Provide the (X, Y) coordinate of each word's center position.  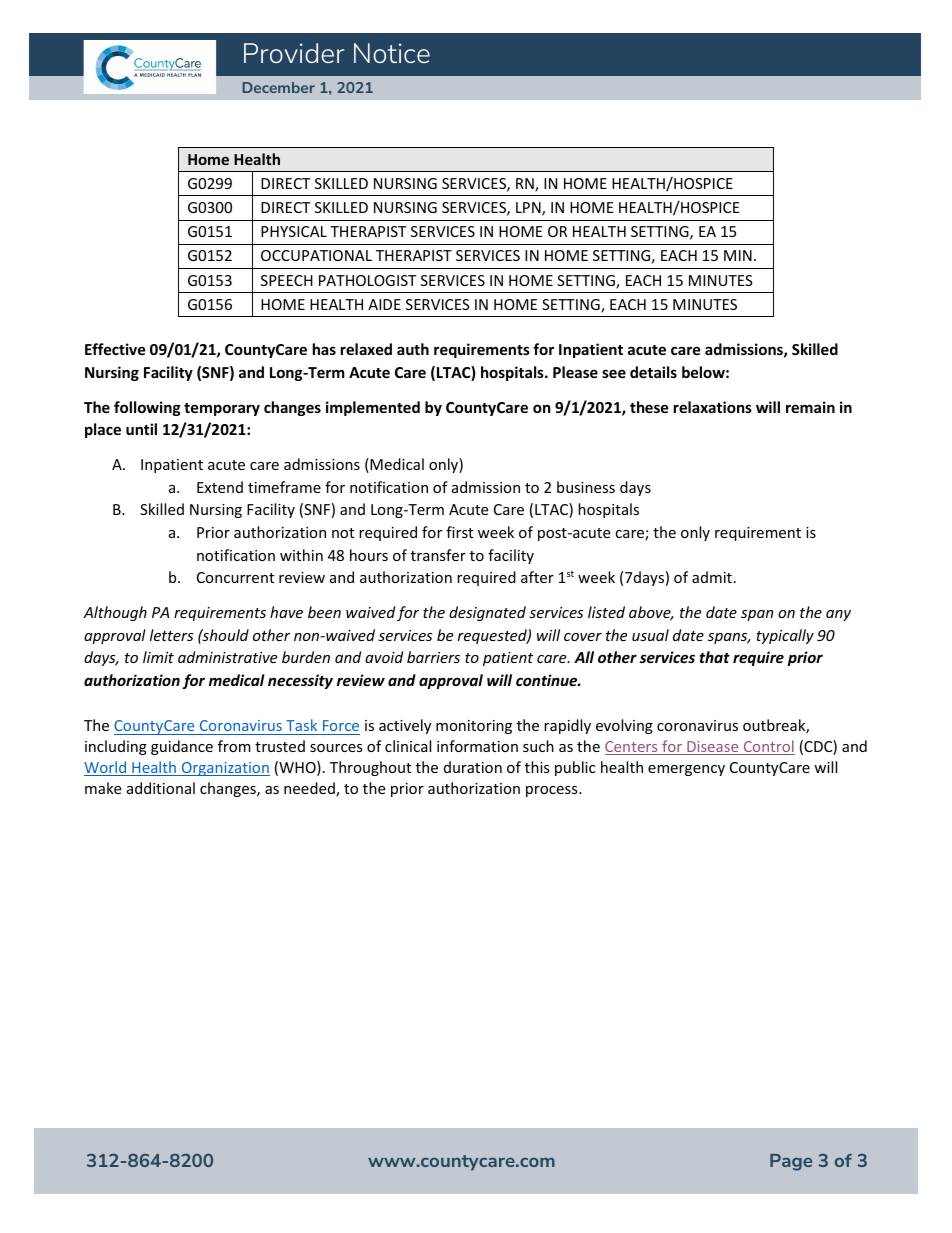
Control (768, 747)
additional (161, 788)
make (103, 788)
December (279, 87)
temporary (222, 409)
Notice (392, 53)
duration (473, 767)
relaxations (713, 407)
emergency (686, 770)
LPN (529, 209)
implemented (373, 408)
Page (791, 1162)
